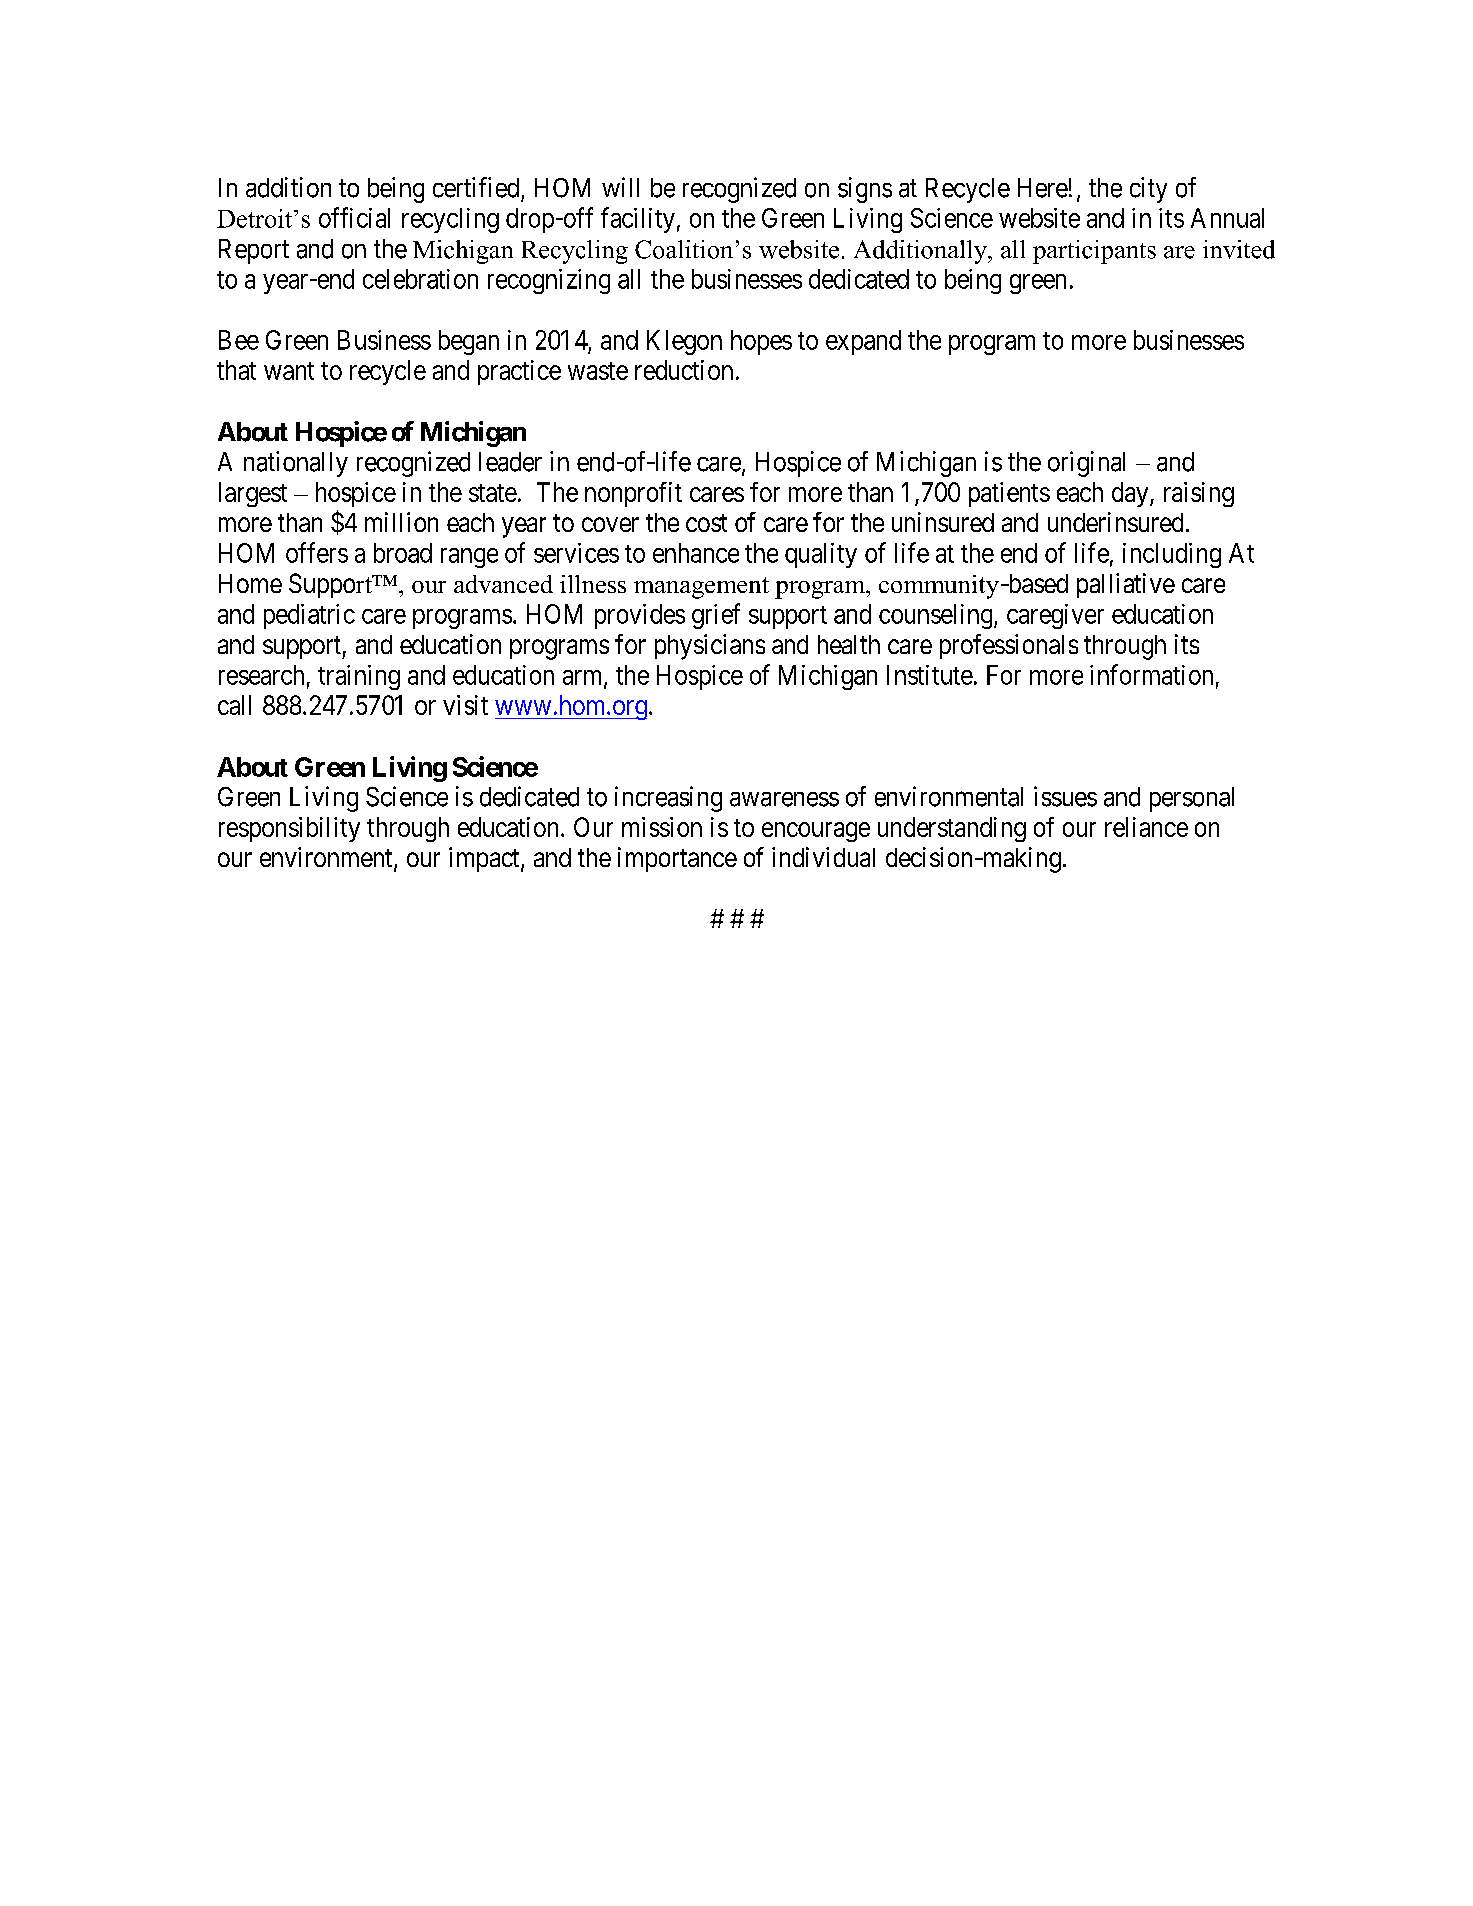 This image has width=1473, height=1906. Describe the element at coordinates (354, 217) in the image. I see `official` at that location.
